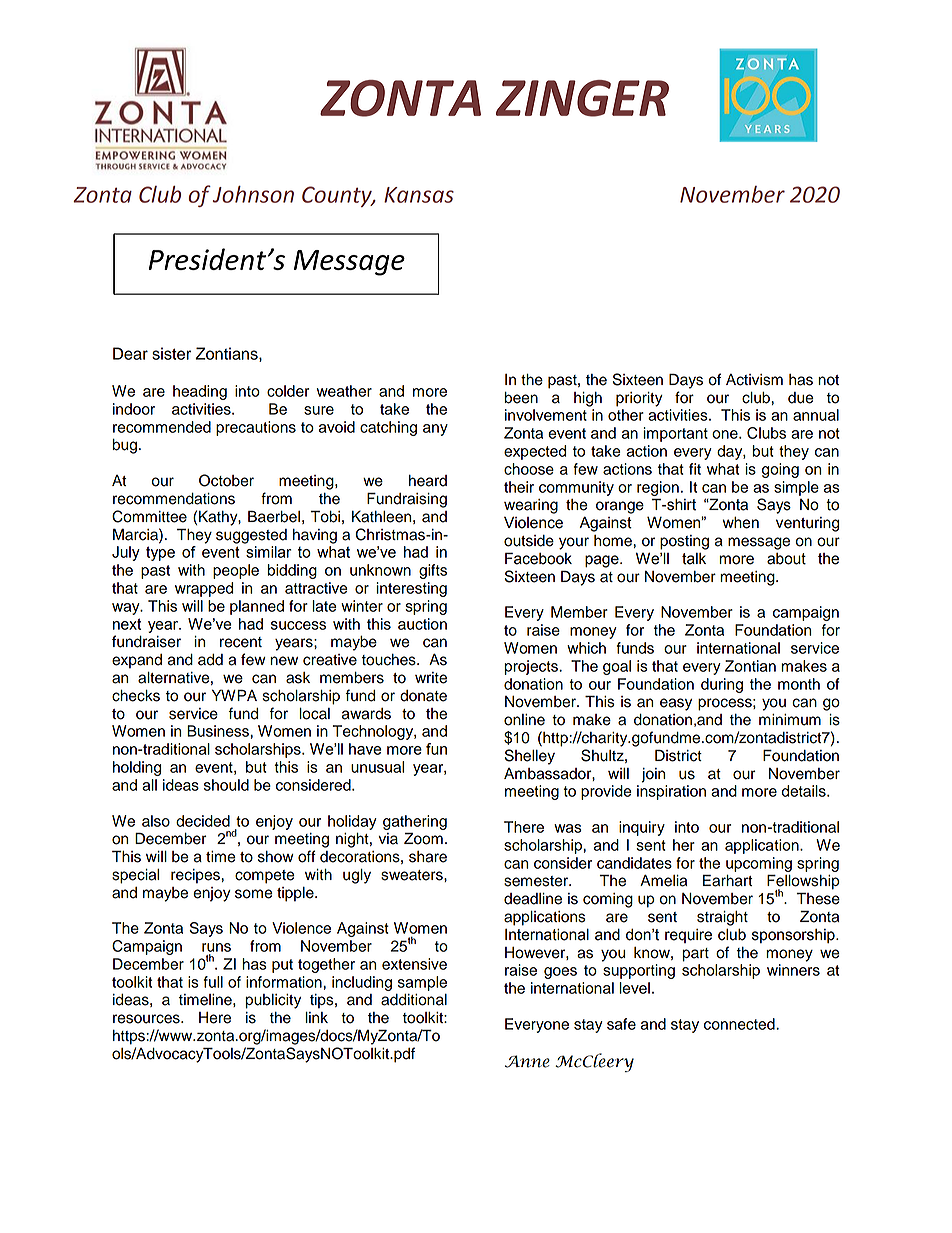 The height and width of the document is (1233, 952). What do you see at coordinates (236, 571) in the document?
I see `people` at bounding box center [236, 571].
